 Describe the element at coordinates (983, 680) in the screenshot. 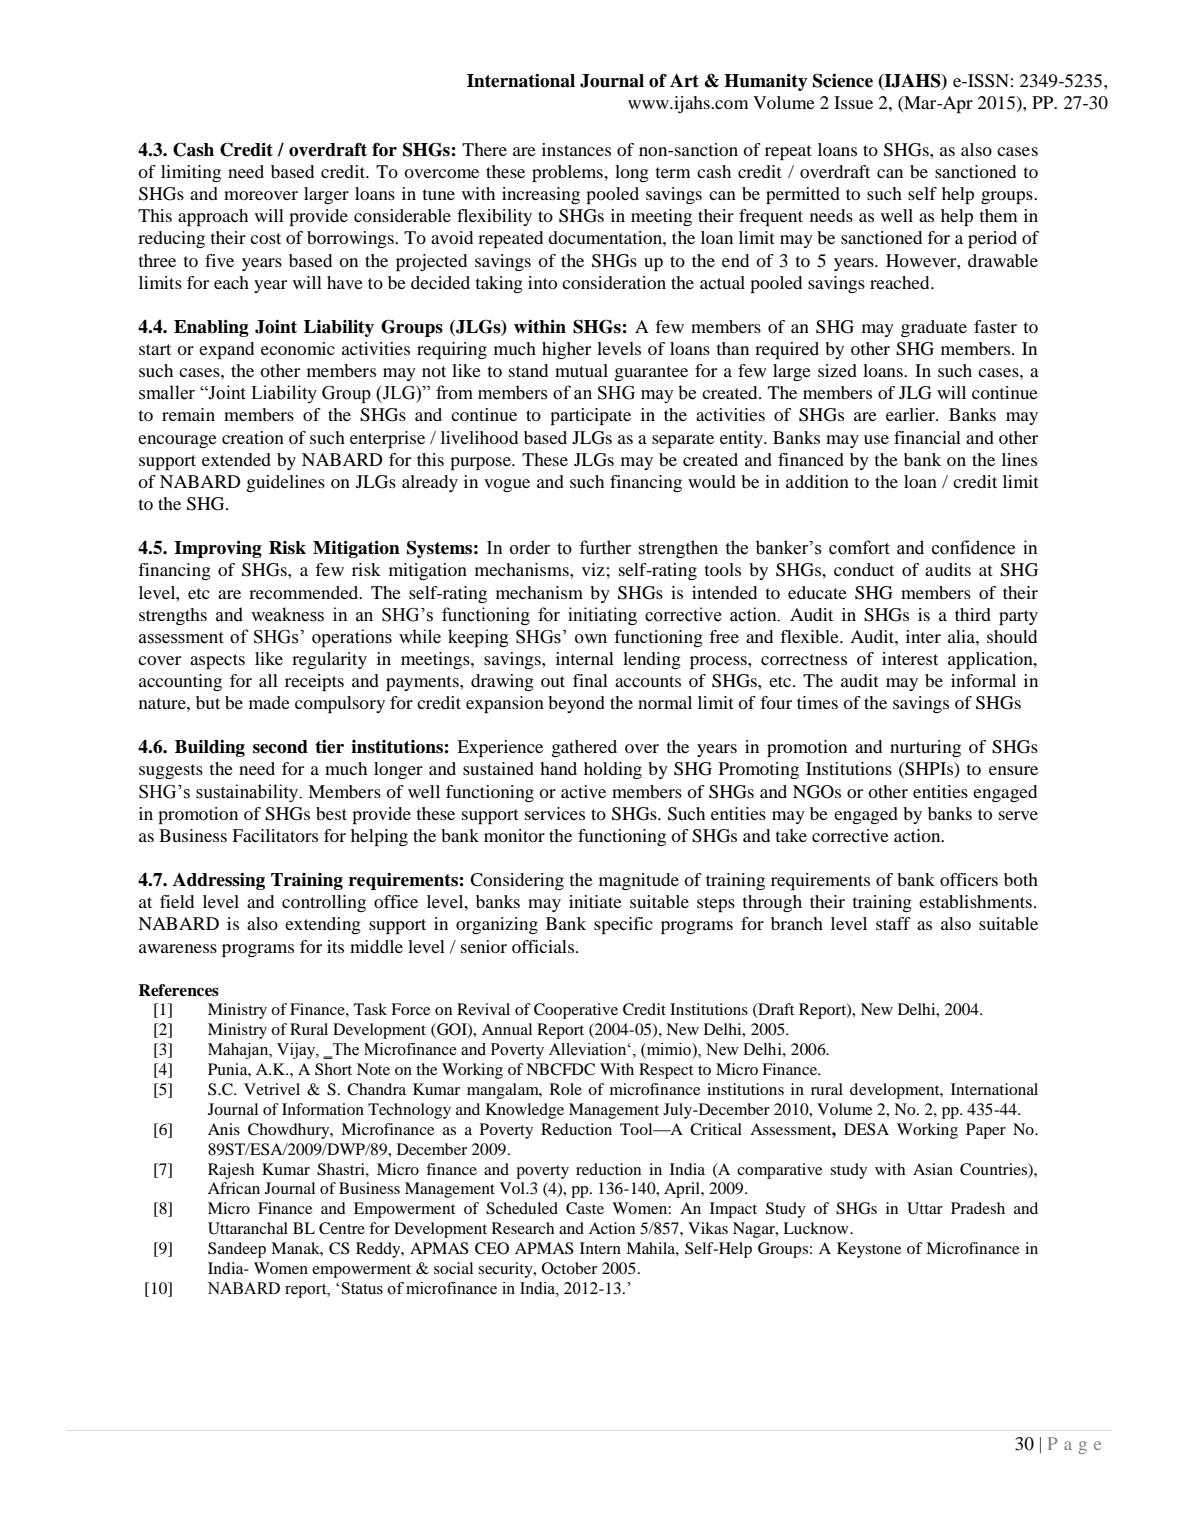

I see `informal` at that location.
